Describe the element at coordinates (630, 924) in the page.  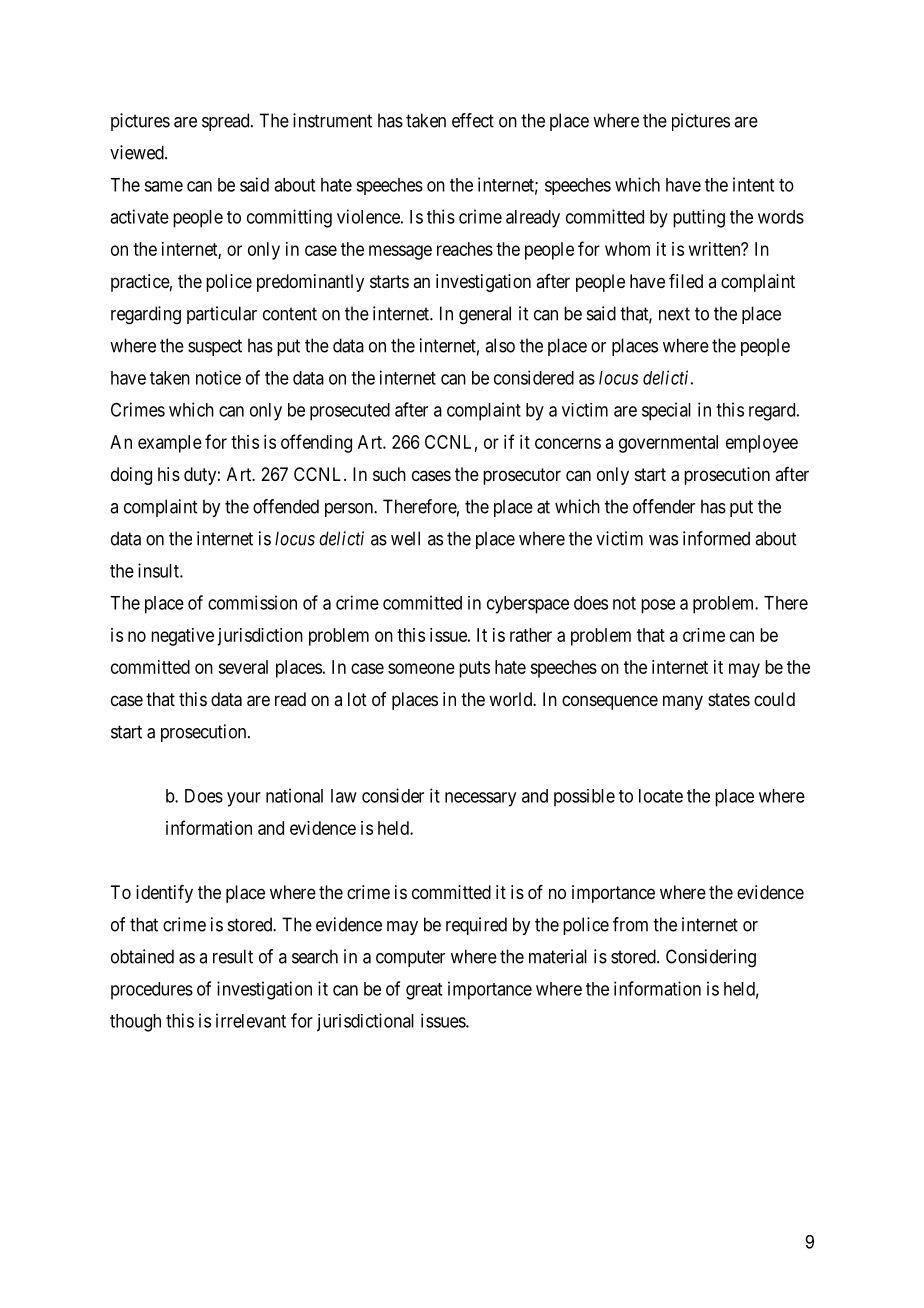
I see `from` at that location.
